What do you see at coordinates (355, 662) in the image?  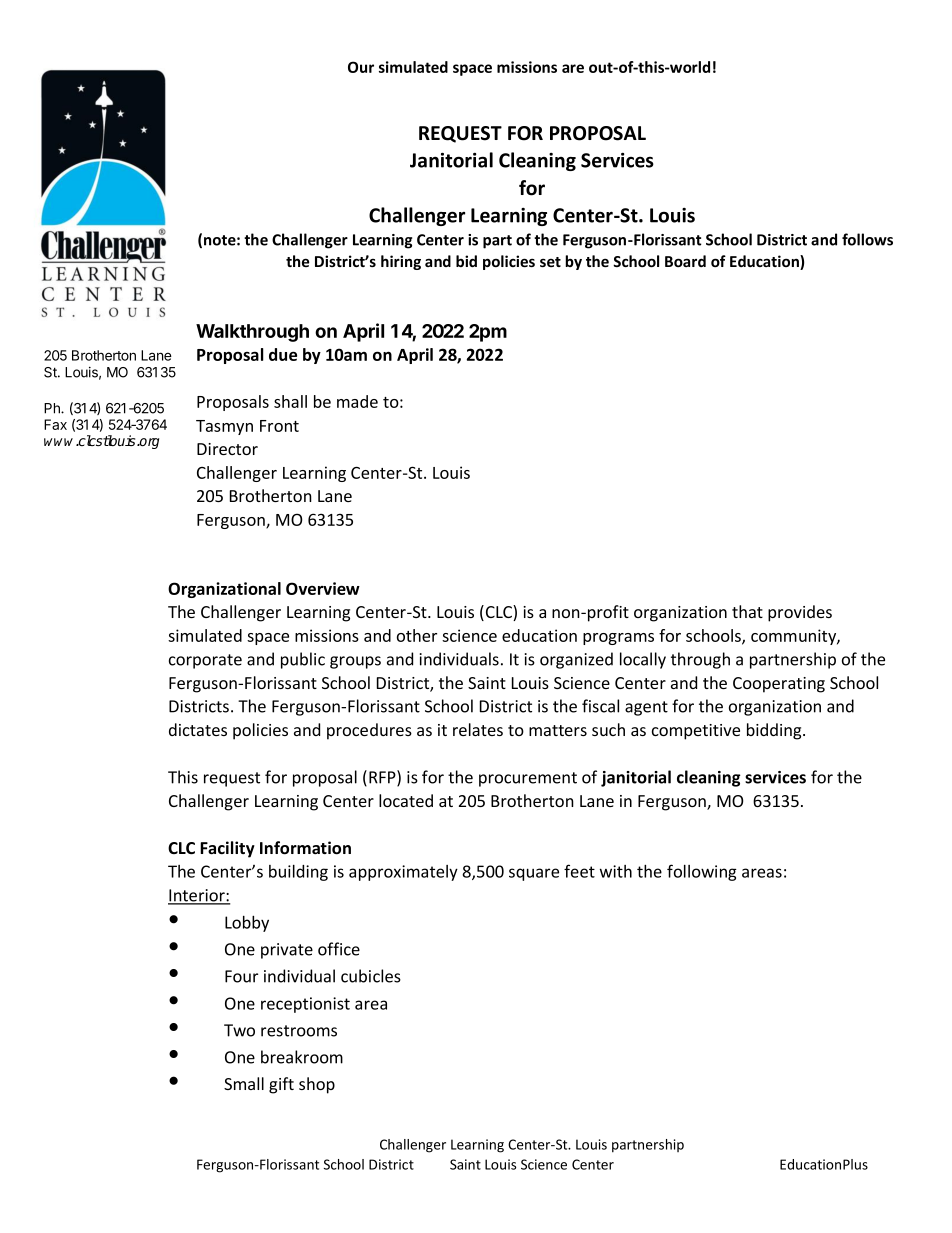 I see `groups` at bounding box center [355, 662].
